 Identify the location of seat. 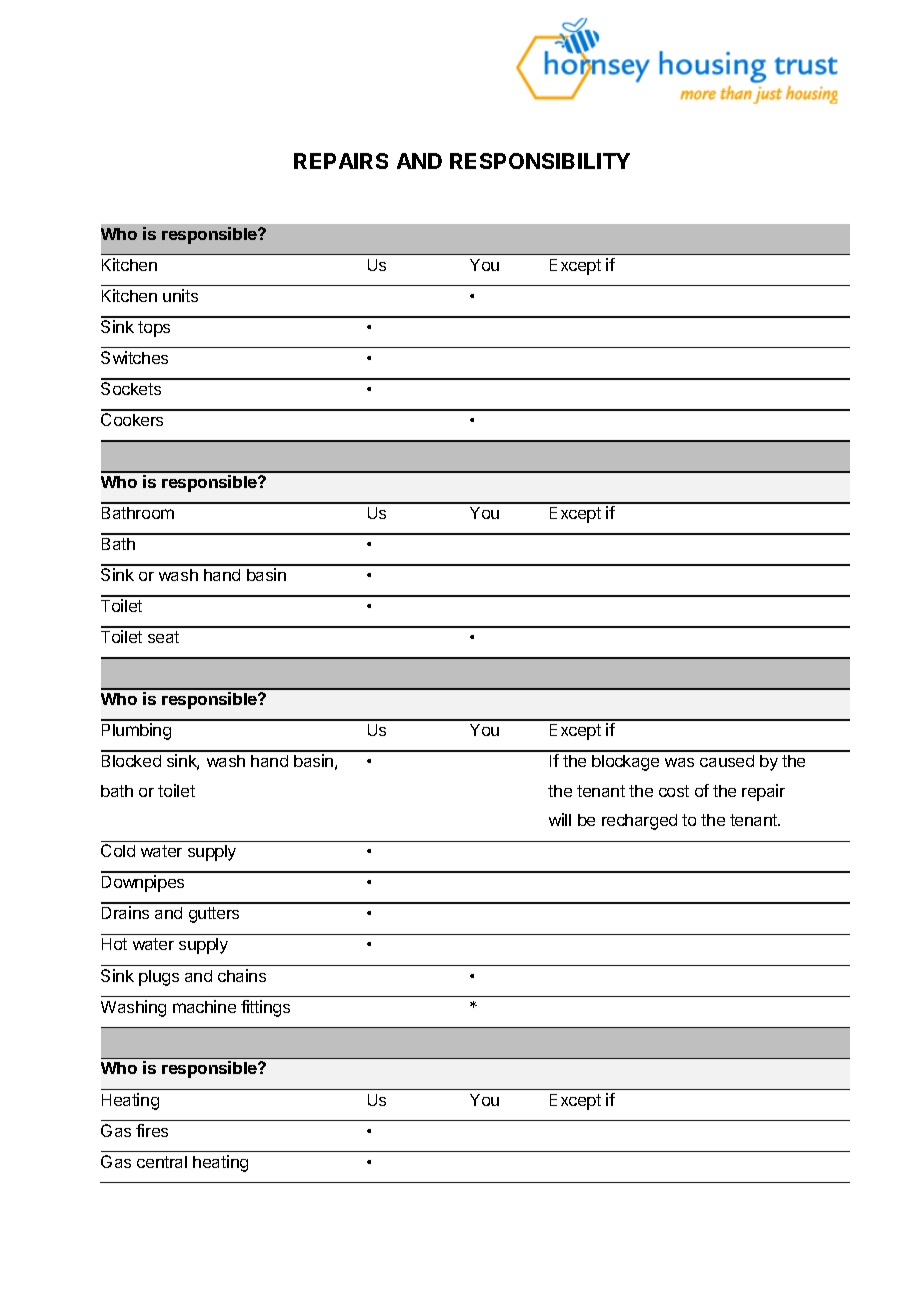
(163, 637).
